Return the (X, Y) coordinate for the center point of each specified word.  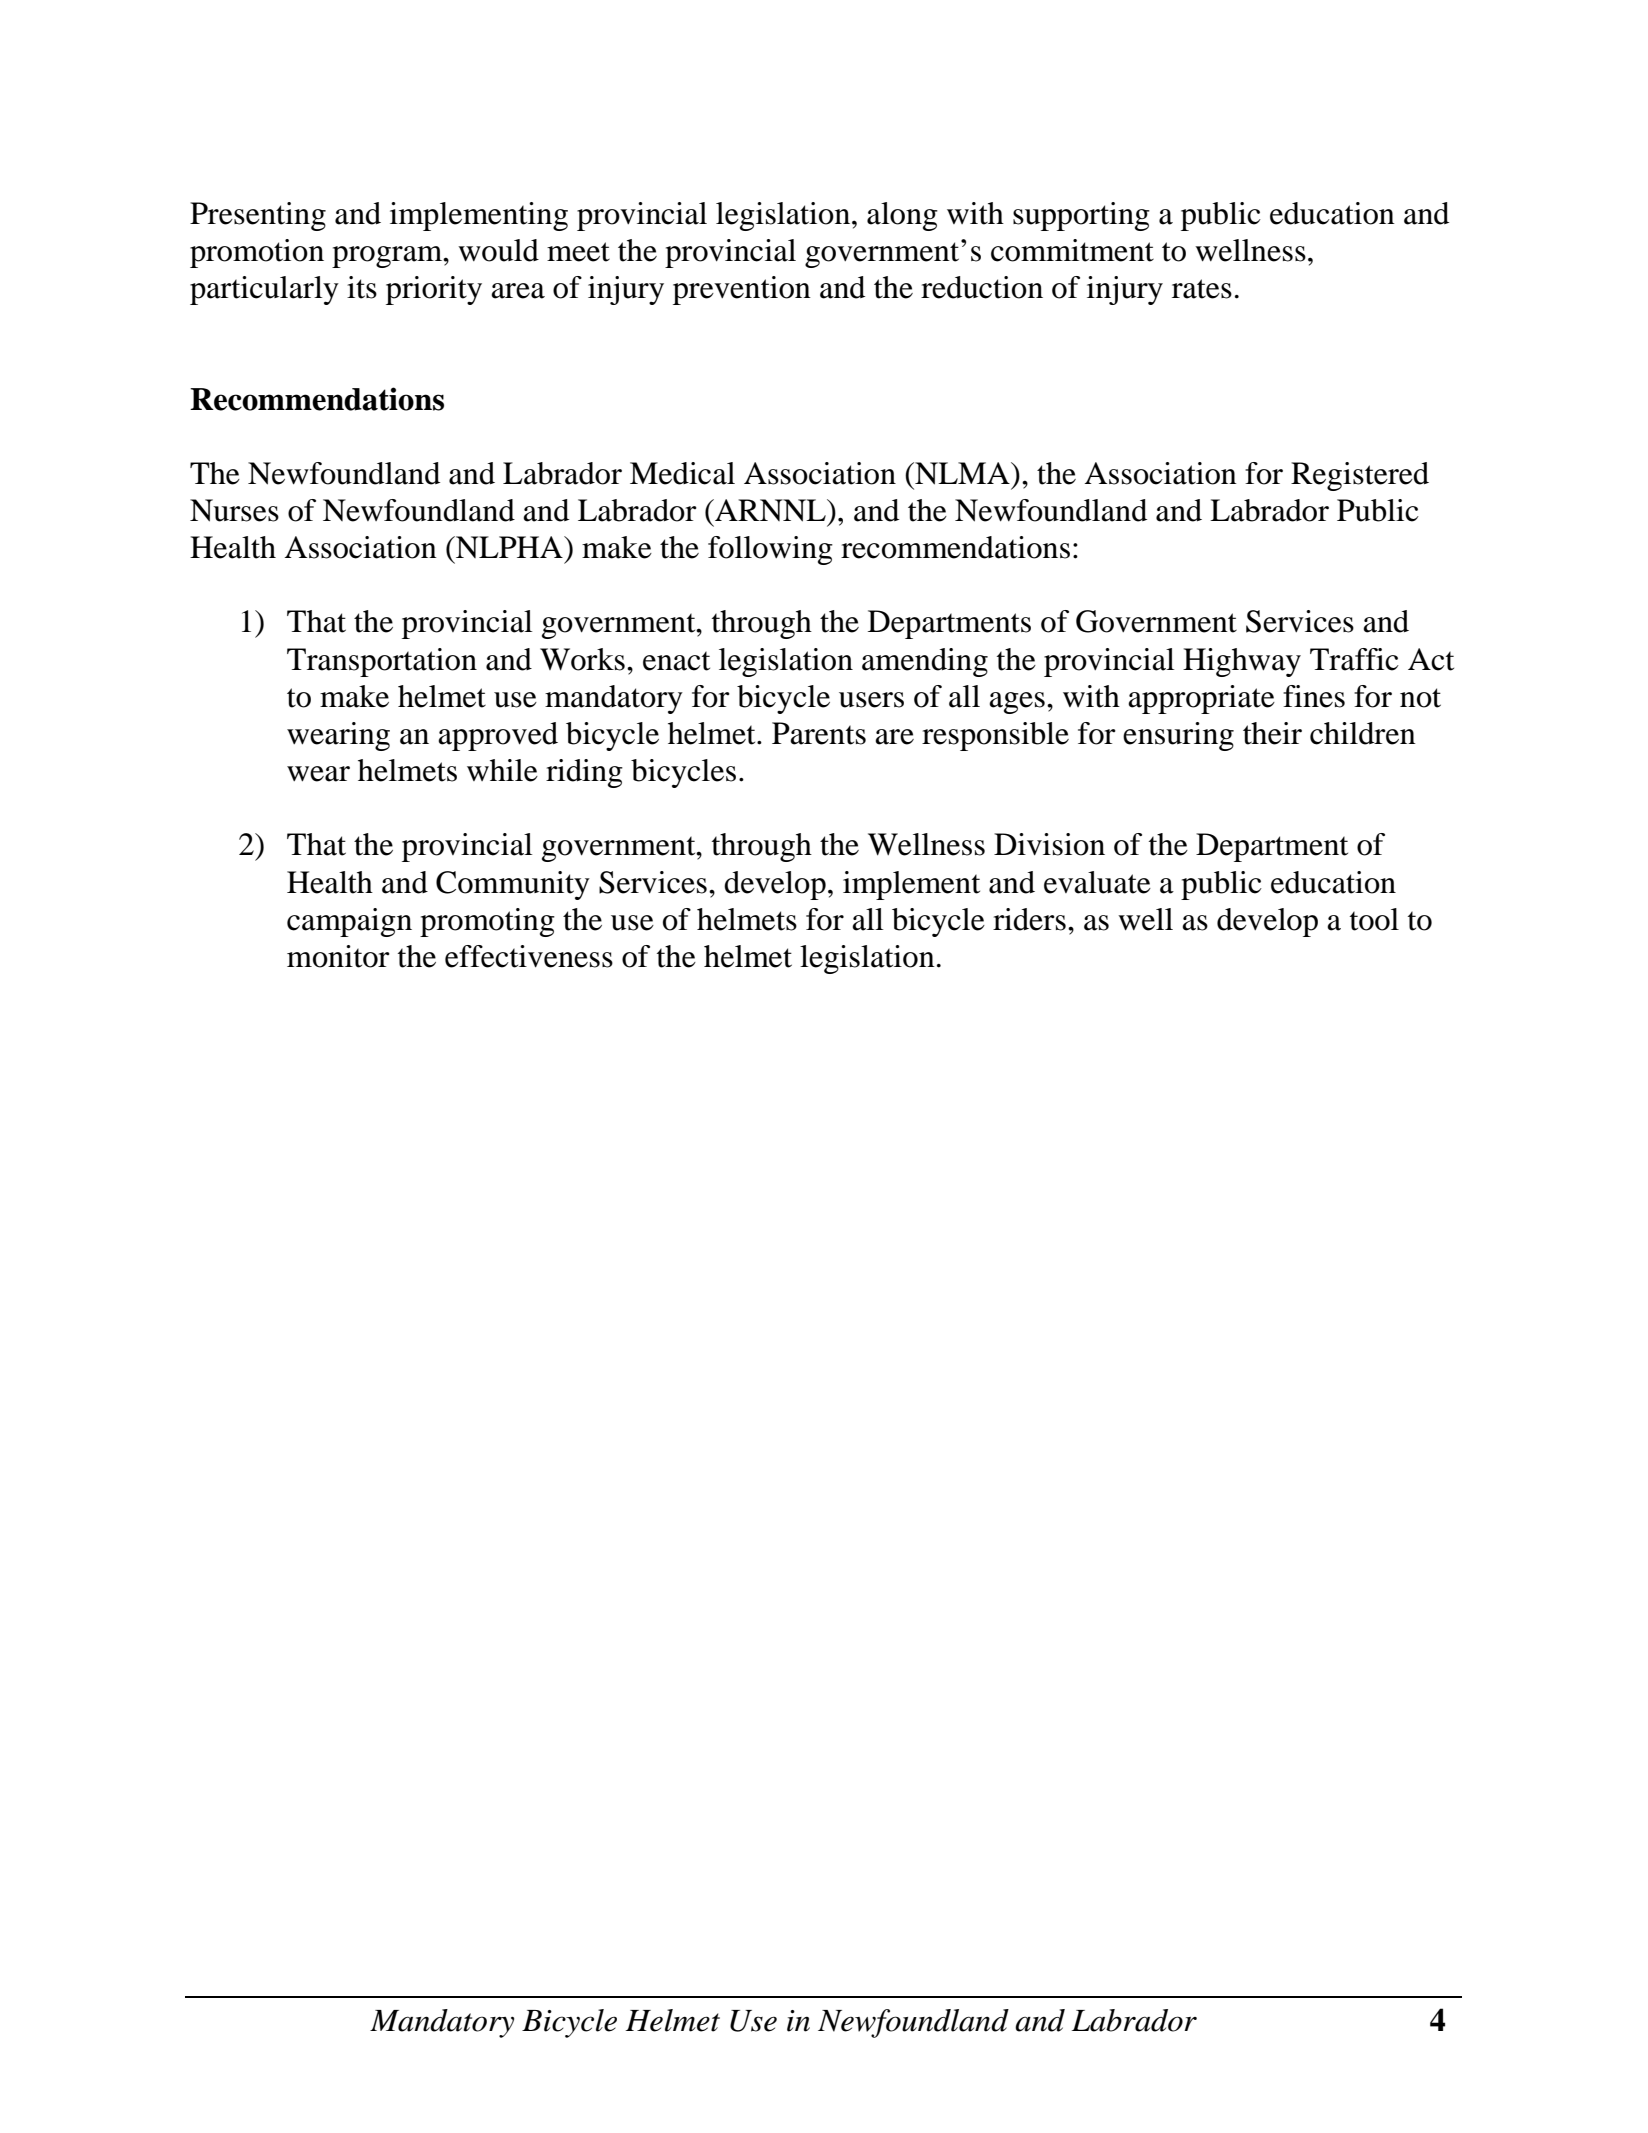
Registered (1360, 476)
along (902, 216)
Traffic (1354, 659)
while (502, 770)
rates (1202, 289)
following (770, 550)
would (498, 250)
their (1272, 733)
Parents (819, 733)
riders (1029, 919)
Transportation (382, 662)
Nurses (234, 510)
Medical (682, 473)
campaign (349, 922)
